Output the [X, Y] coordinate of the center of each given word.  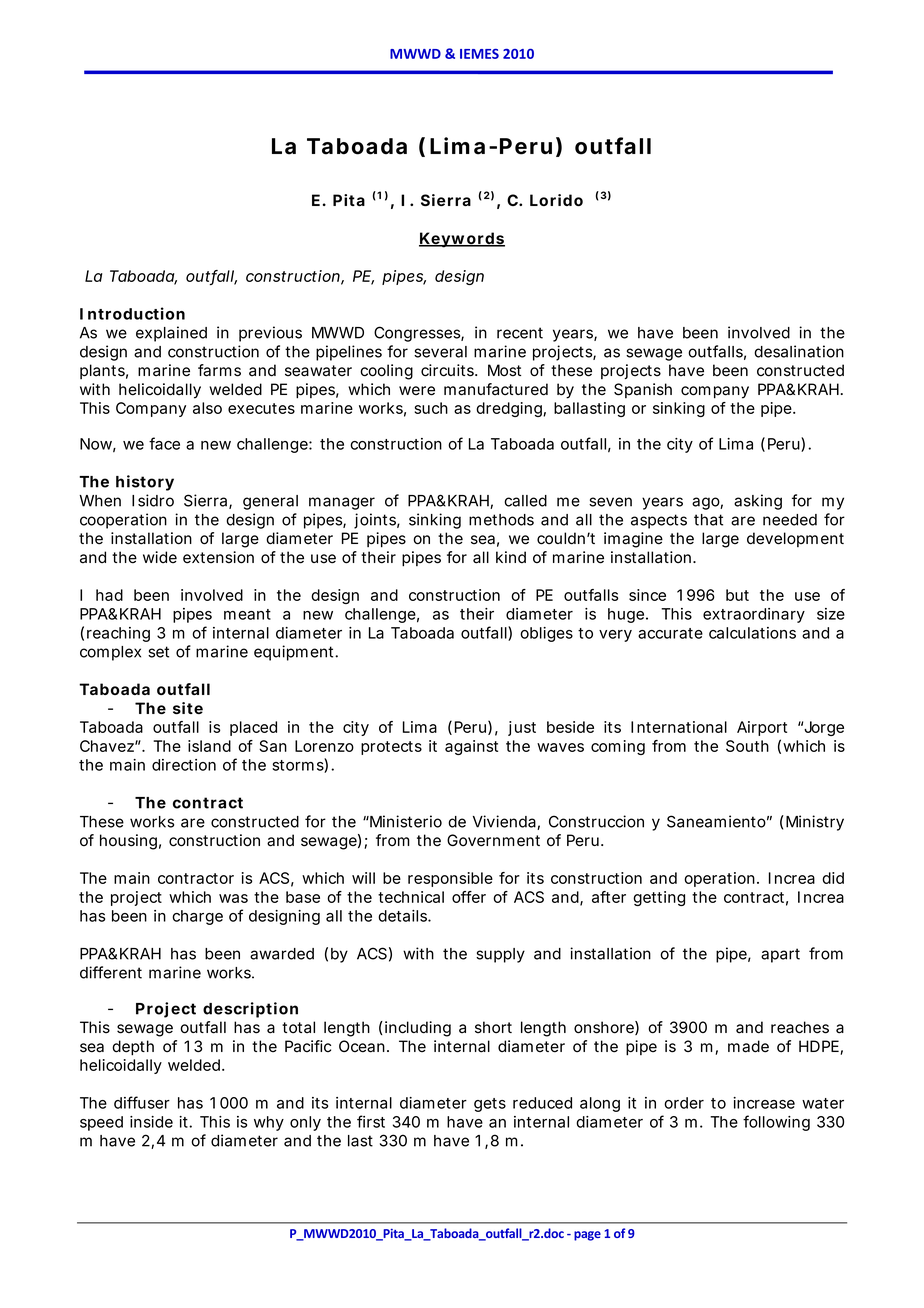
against [471, 747]
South [747, 746]
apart [780, 955]
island [209, 746]
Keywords [462, 240]
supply [500, 955]
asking [758, 502]
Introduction [132, 313]
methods [501, 520]
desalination [799, 351]
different [111, 972]
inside [151, 1122]
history [145, 483]
